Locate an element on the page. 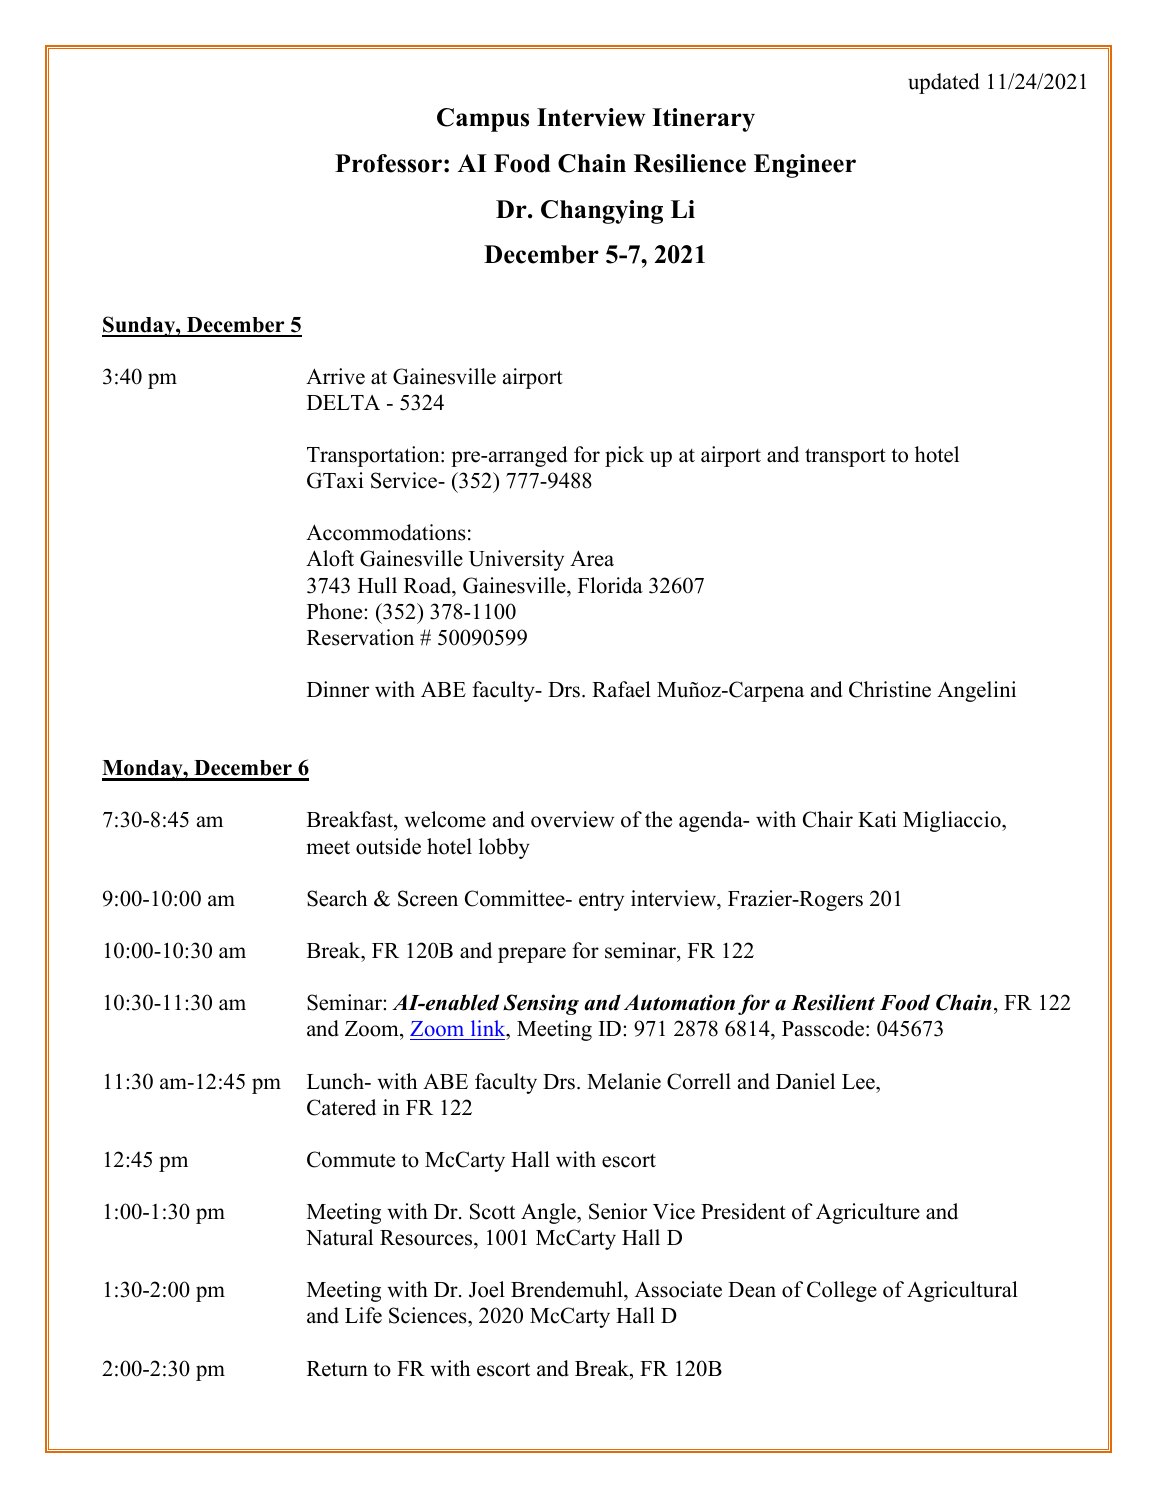 Image resolution: width=1157 pixels, height=1498 pixels. Resilient is located at coordinates (833, 1002).
